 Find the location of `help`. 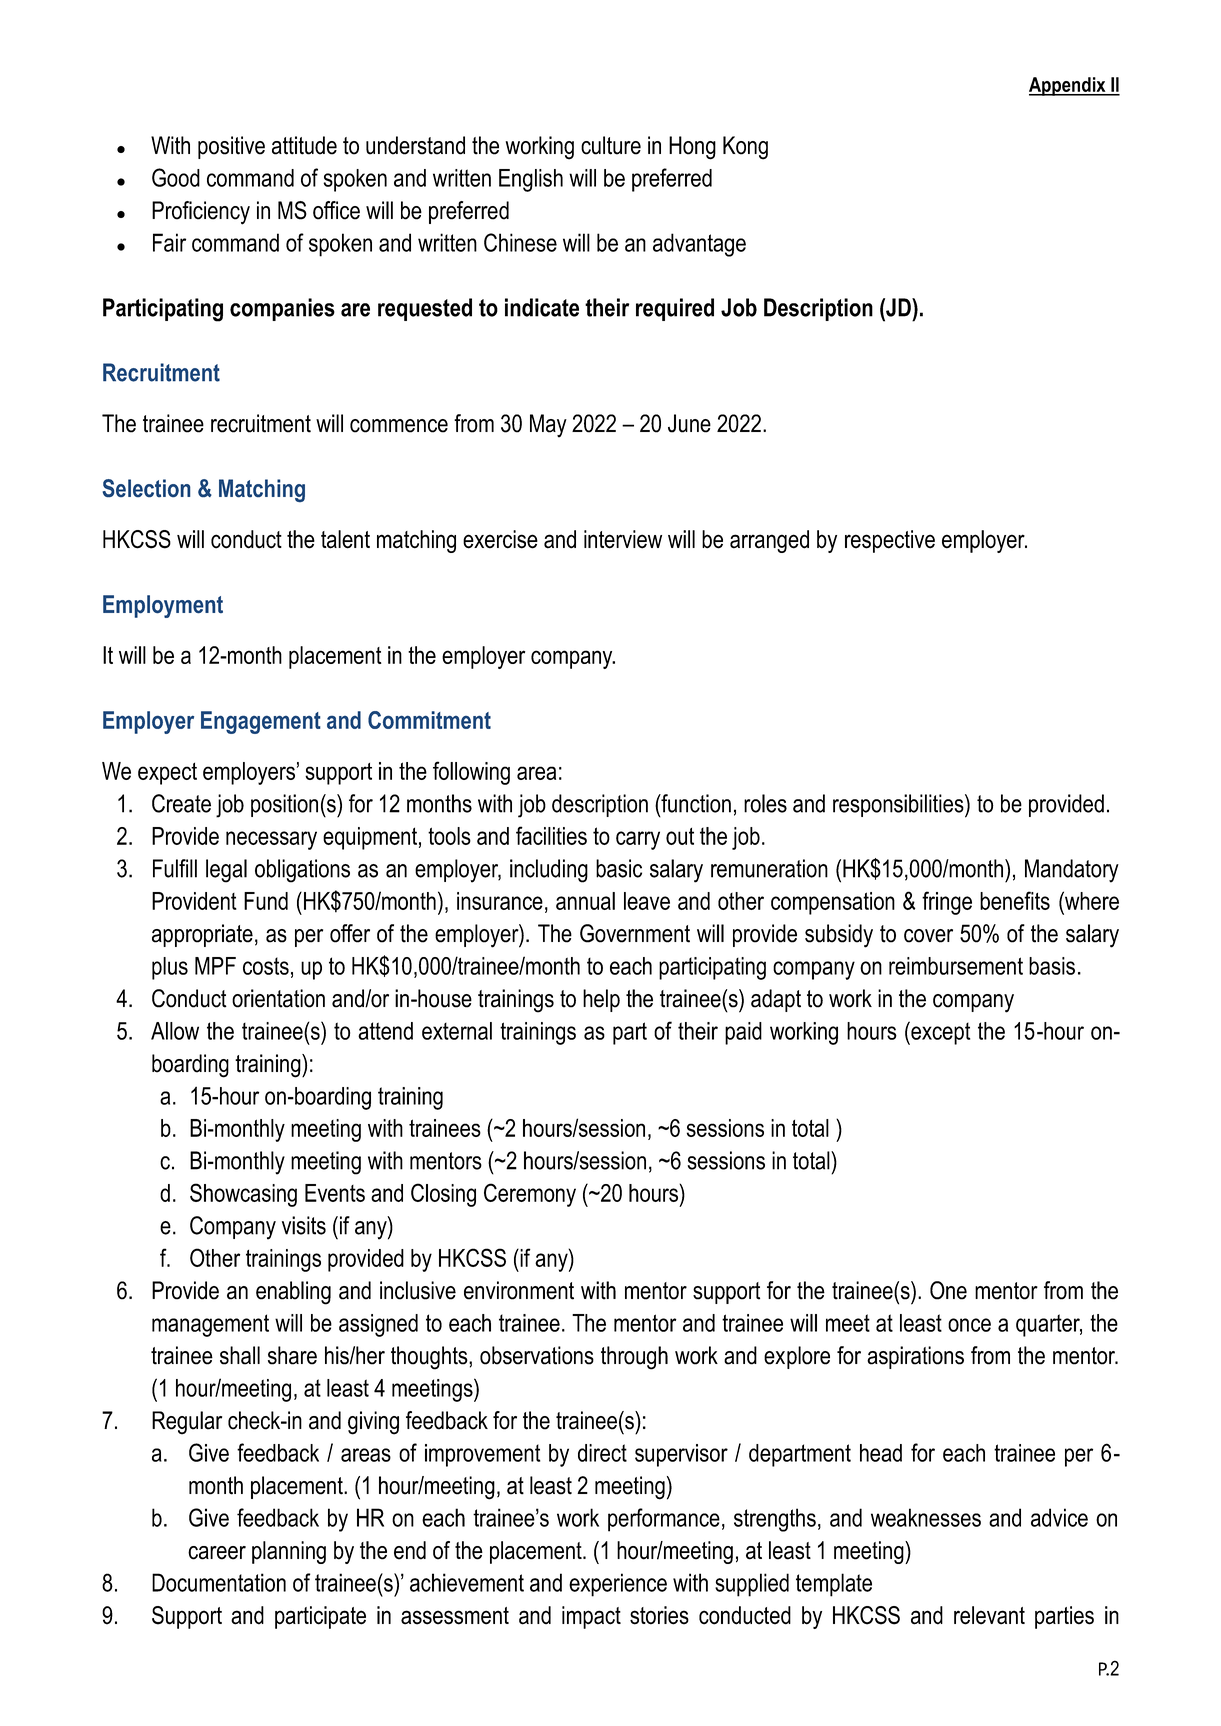

help is located at coordinates (601, 1000).
